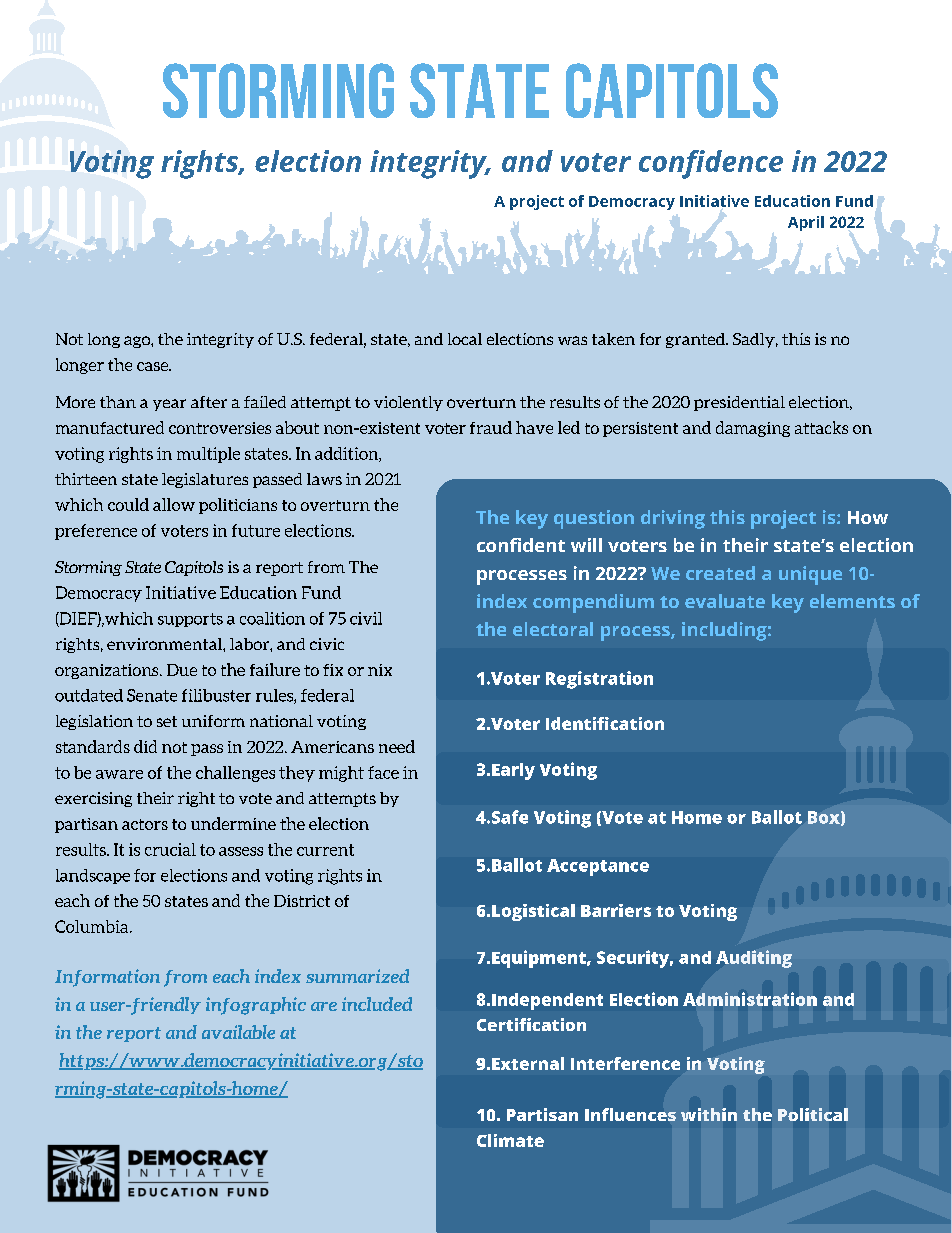 The height and width of the screenshot is (1233, 952). I want to click on electoral, so click(553, 629).
